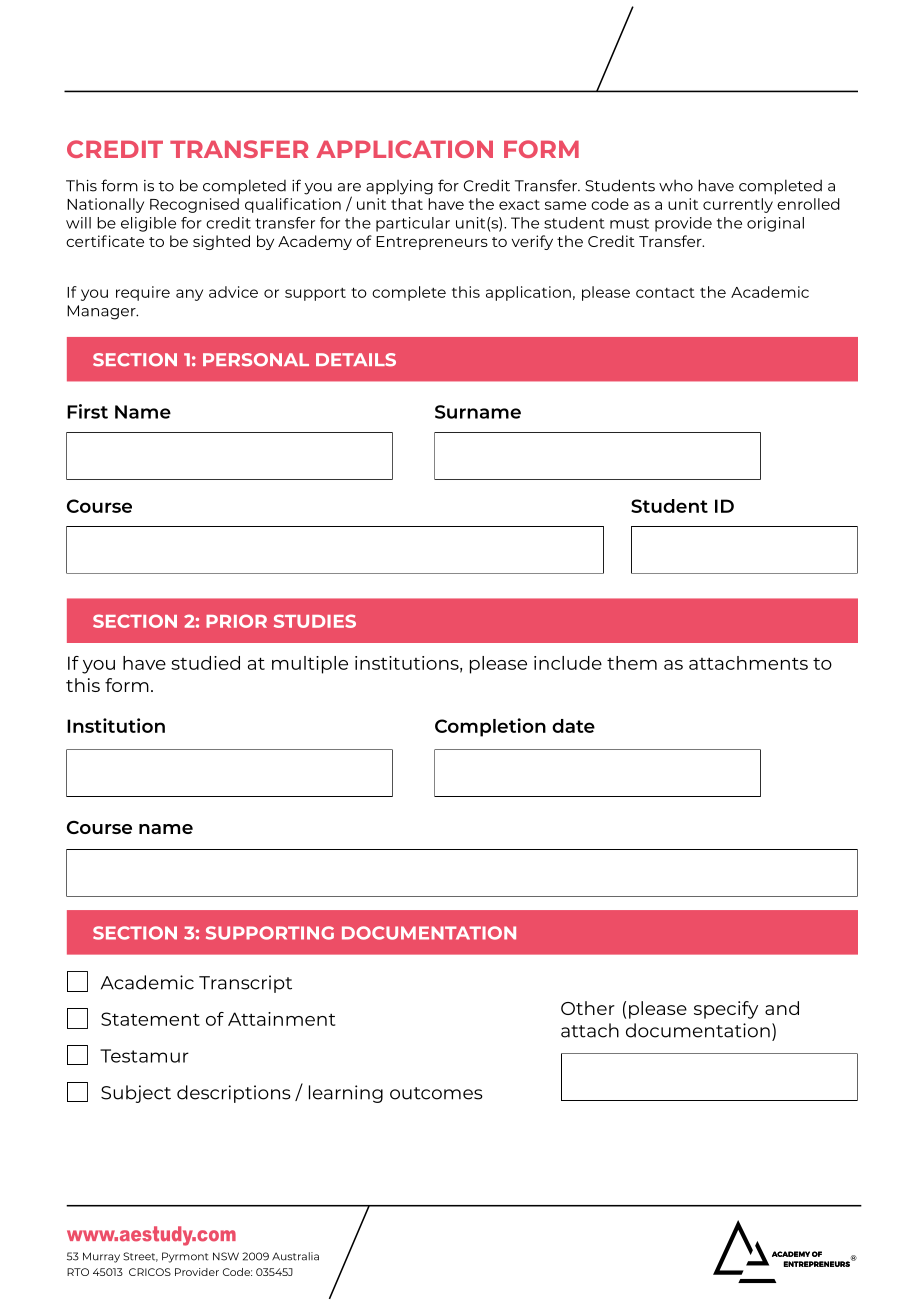 The height and width of the image is (1308, 924). What do you see at coordinates (226, 1256) in the image?
I see `NSW` at bounding box center [226, 1256].
